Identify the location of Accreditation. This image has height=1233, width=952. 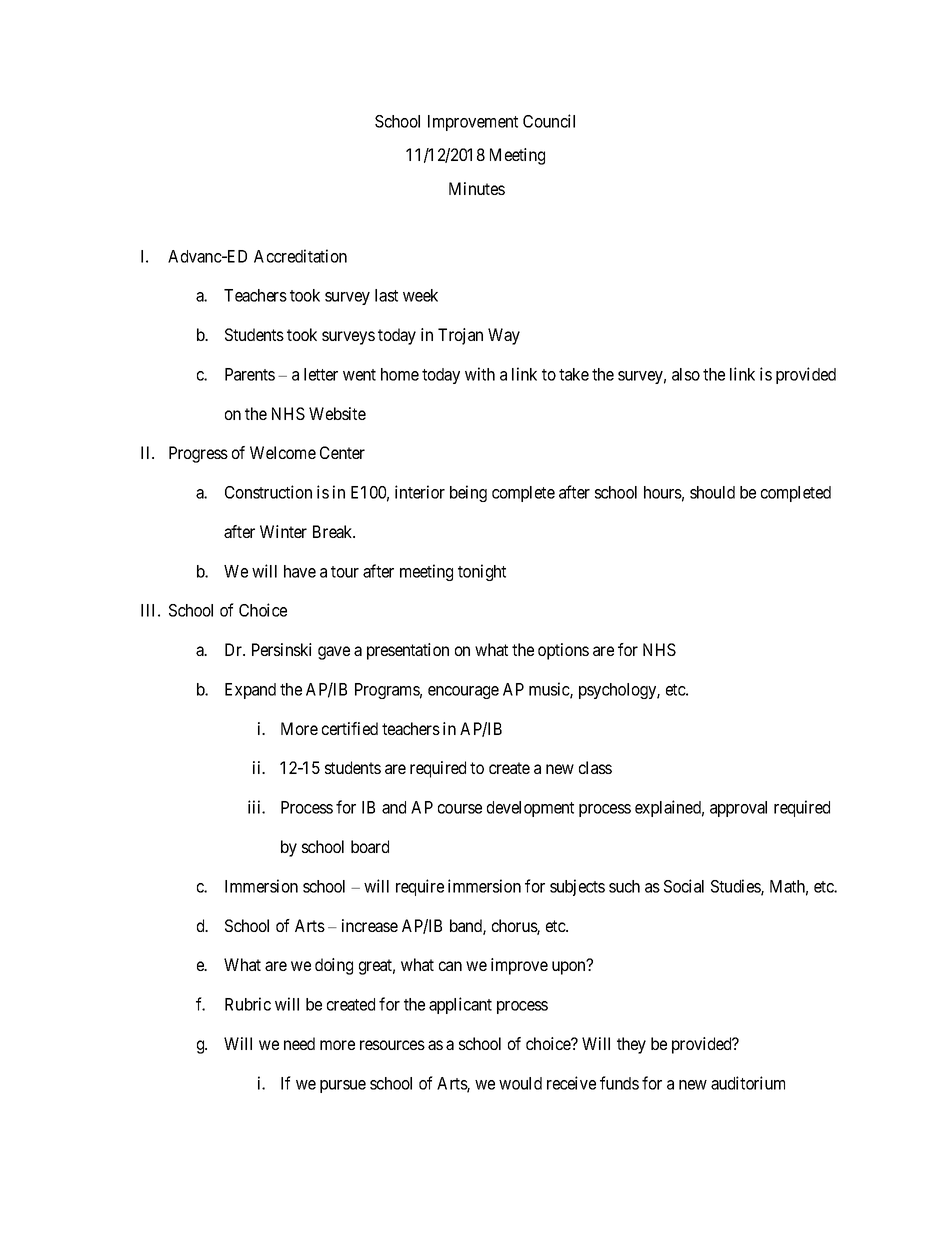
(300, 256).
